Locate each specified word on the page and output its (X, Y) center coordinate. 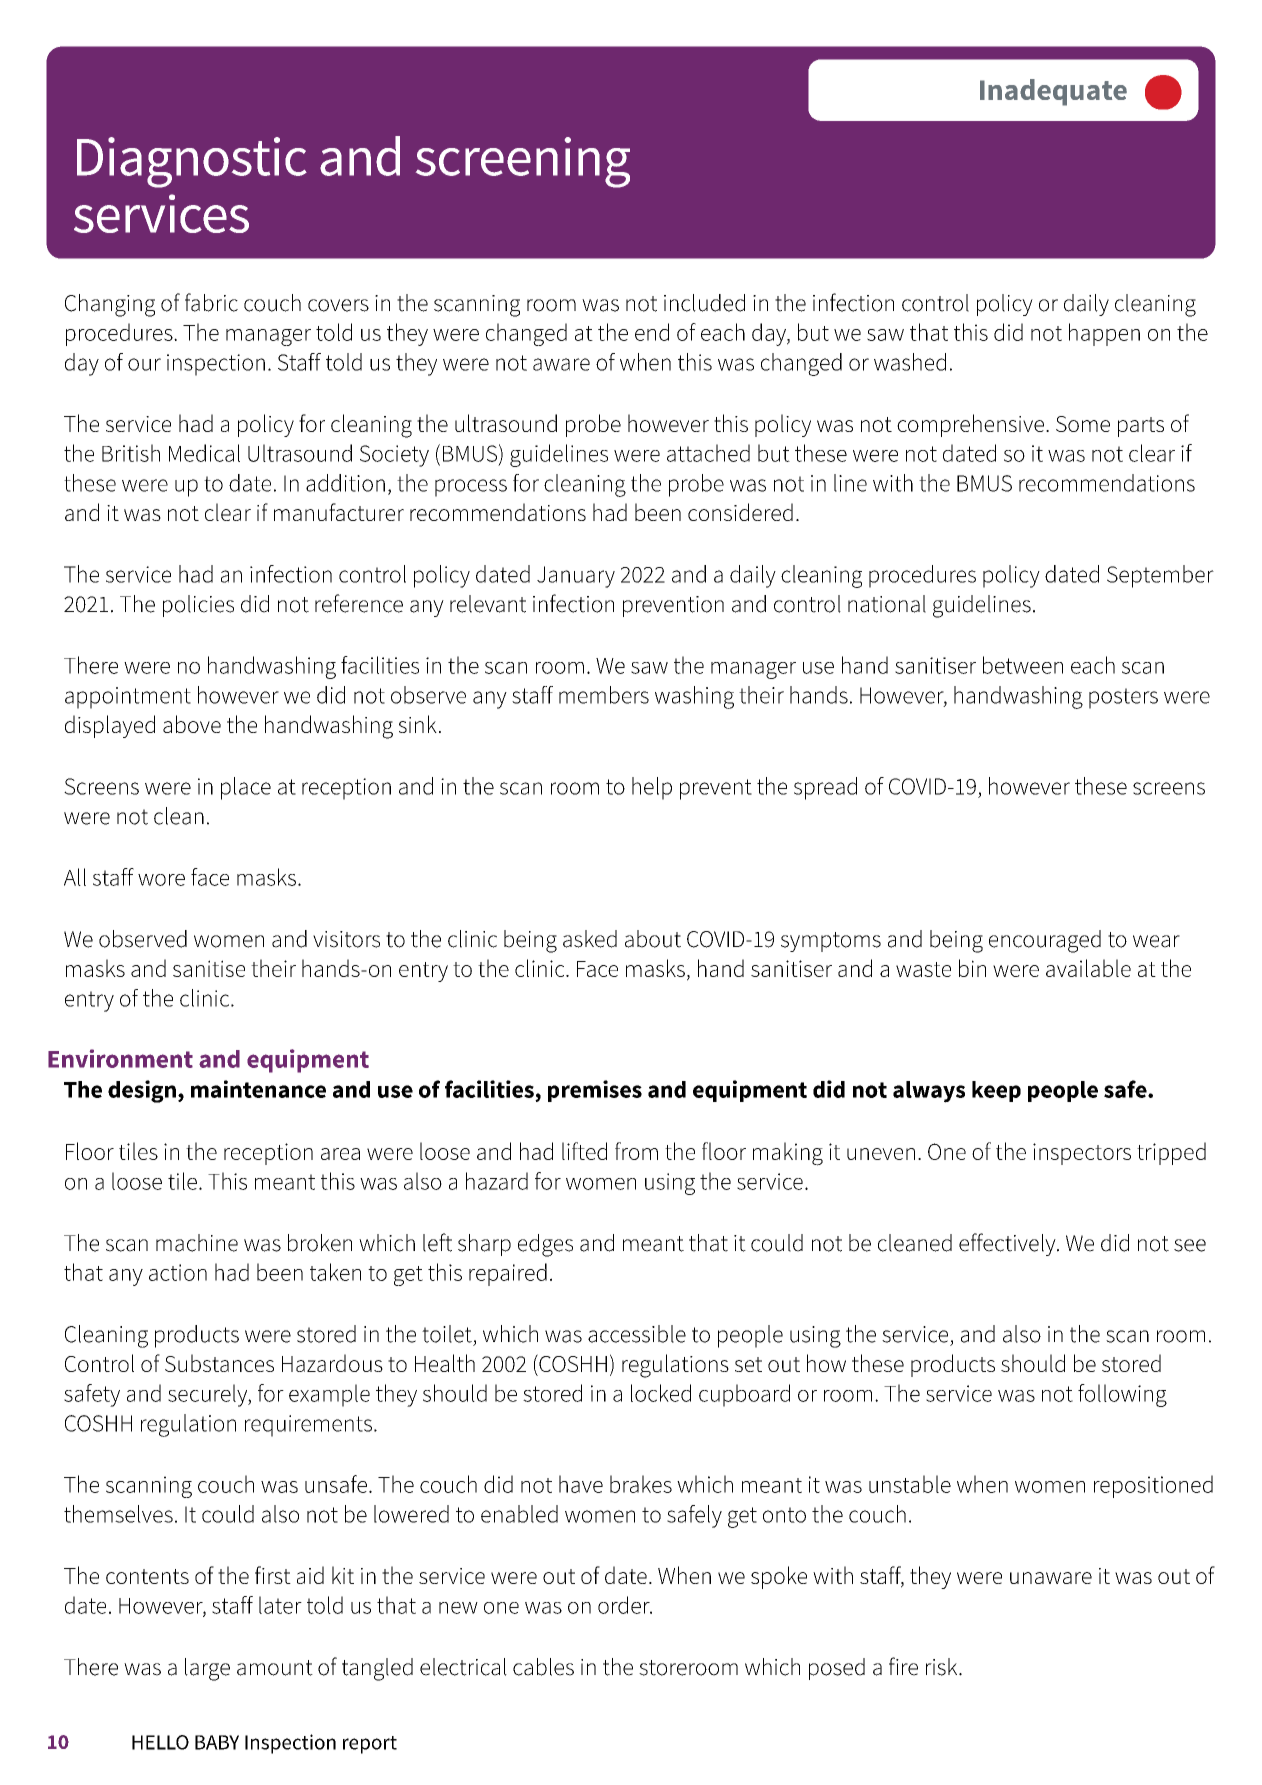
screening (523, 162)
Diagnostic (192, 162)
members (604, 695)
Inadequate (1053, 92)
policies (198, 606)
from (636, 1151)
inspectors (1082, 1154)
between (1023, 665)
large (207, 1669)
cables (543, 1667)
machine (197, 1243)
